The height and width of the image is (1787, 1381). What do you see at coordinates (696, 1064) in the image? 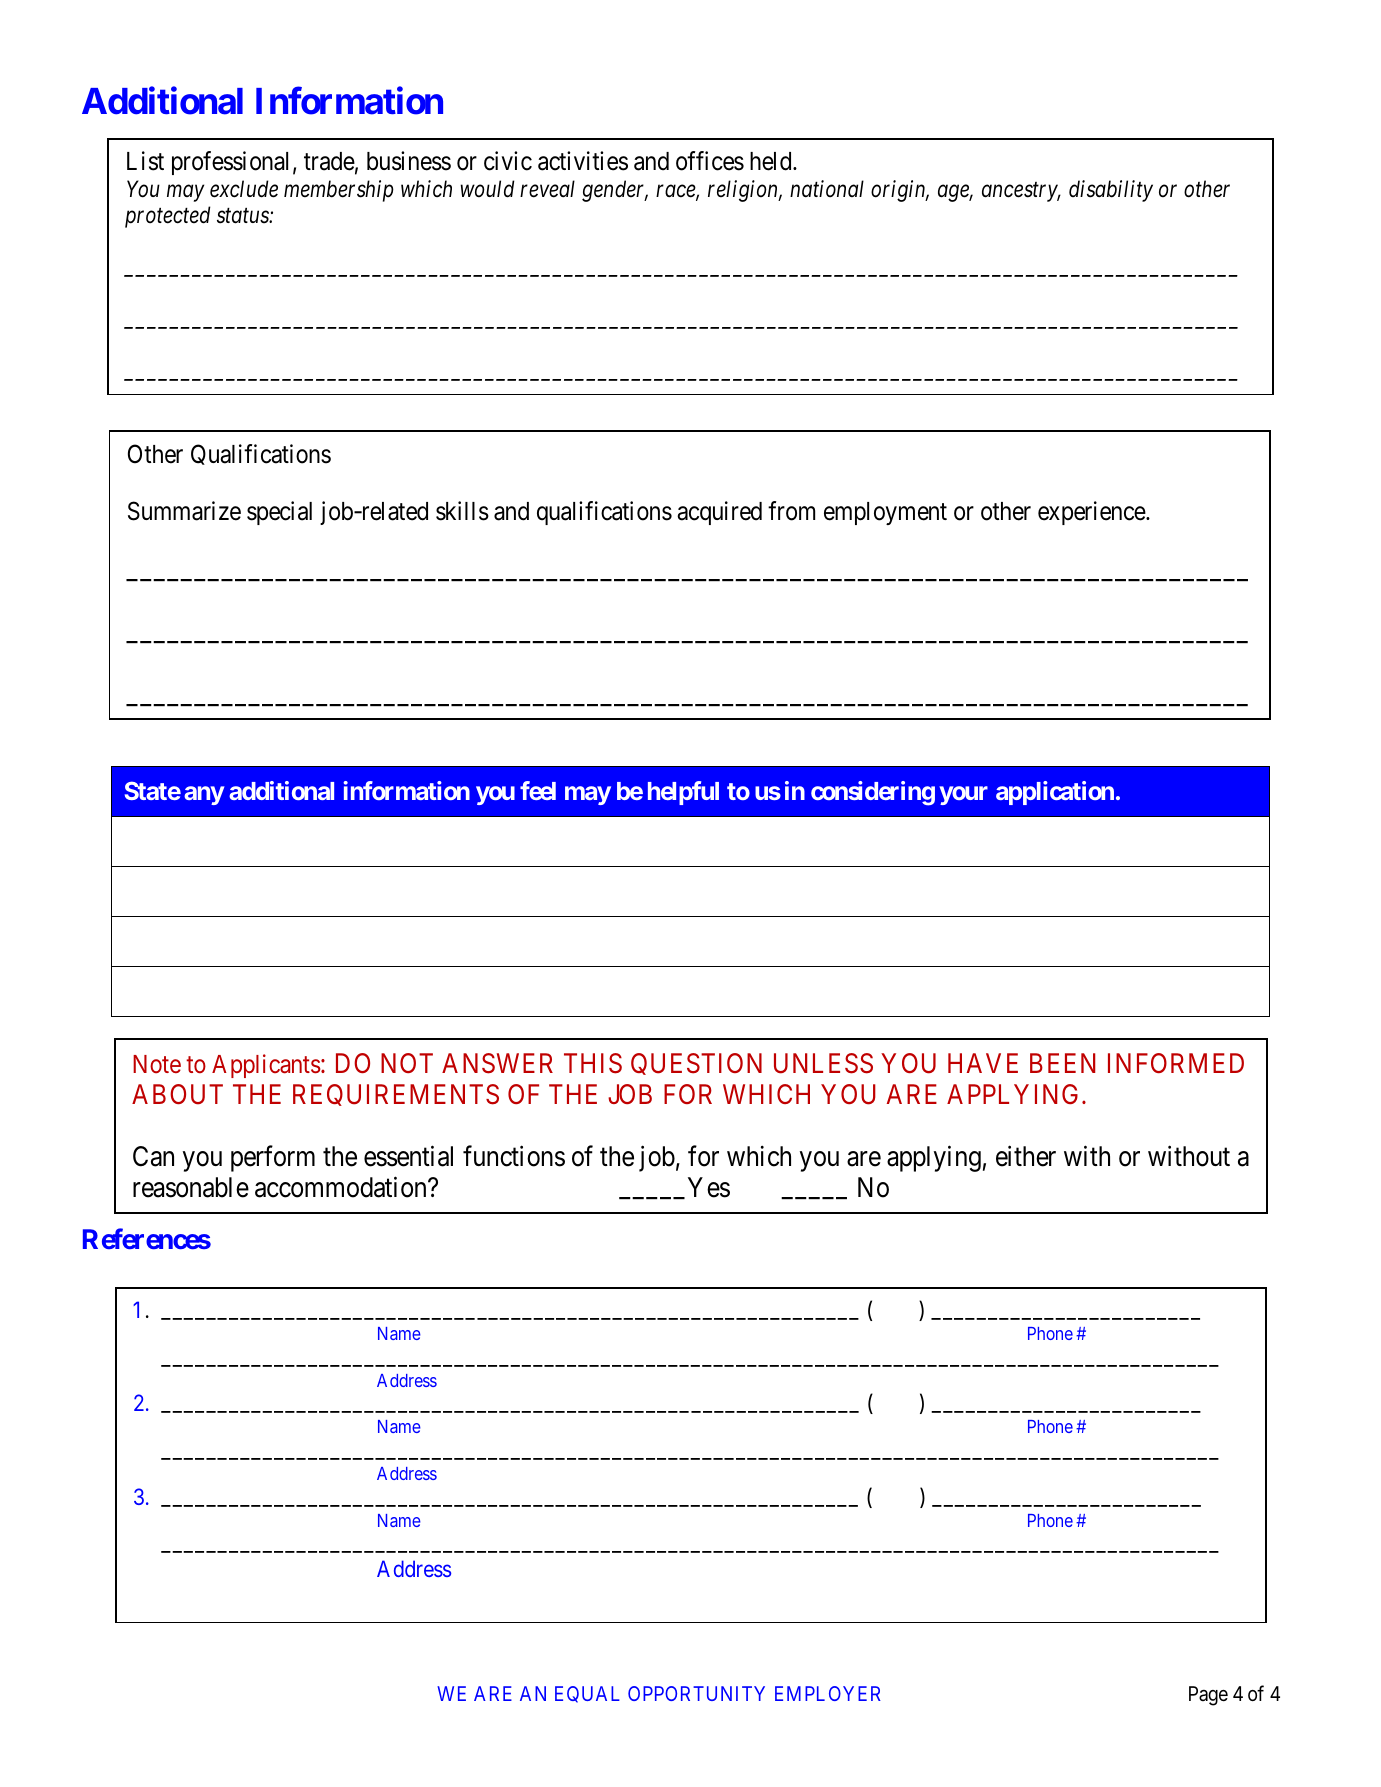
I see `QUESTION` at bounding box center [696, 1064].
